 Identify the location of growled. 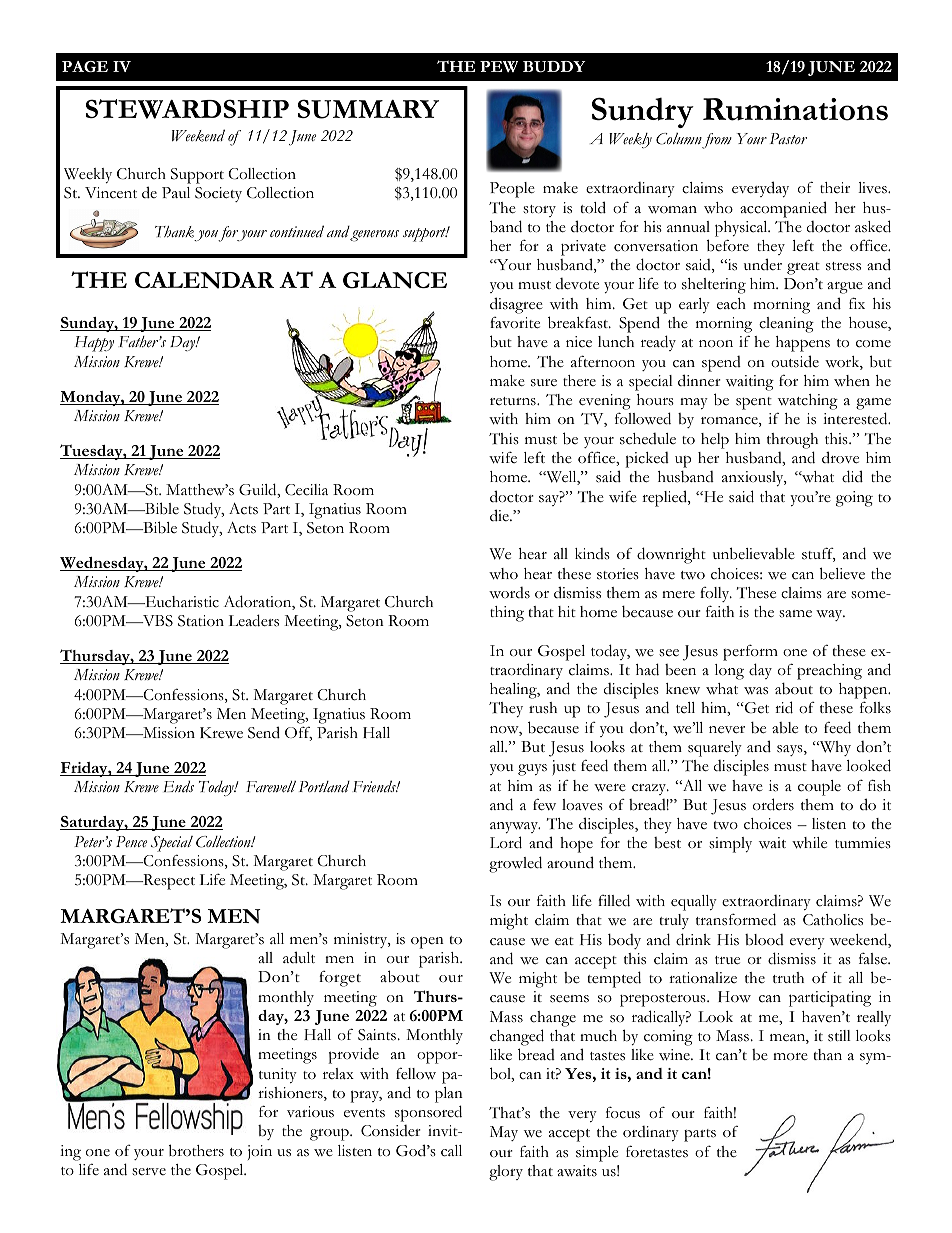
(515, 864).
